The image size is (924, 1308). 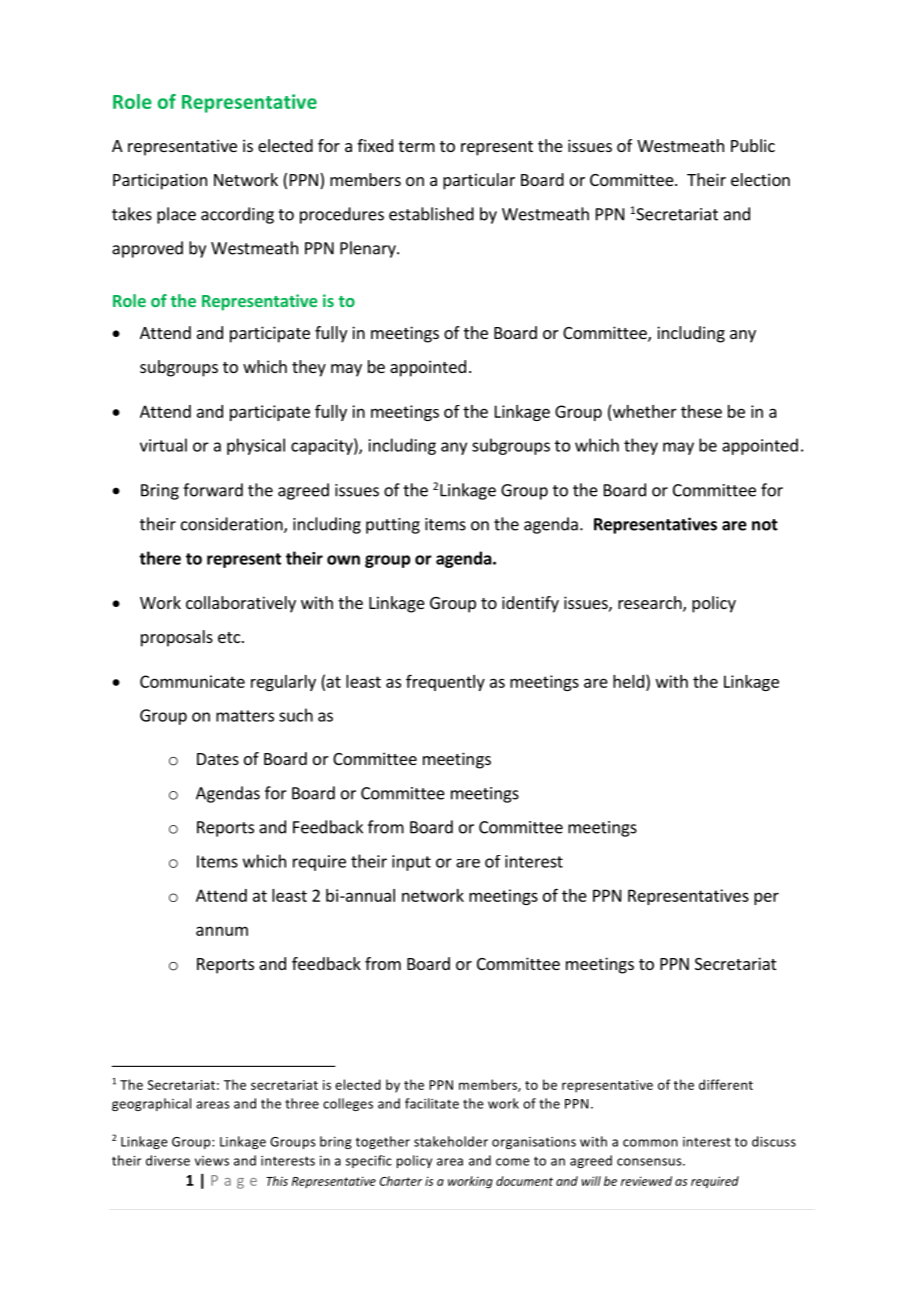 I want to click on Dates, so click(x=218, y=759).
